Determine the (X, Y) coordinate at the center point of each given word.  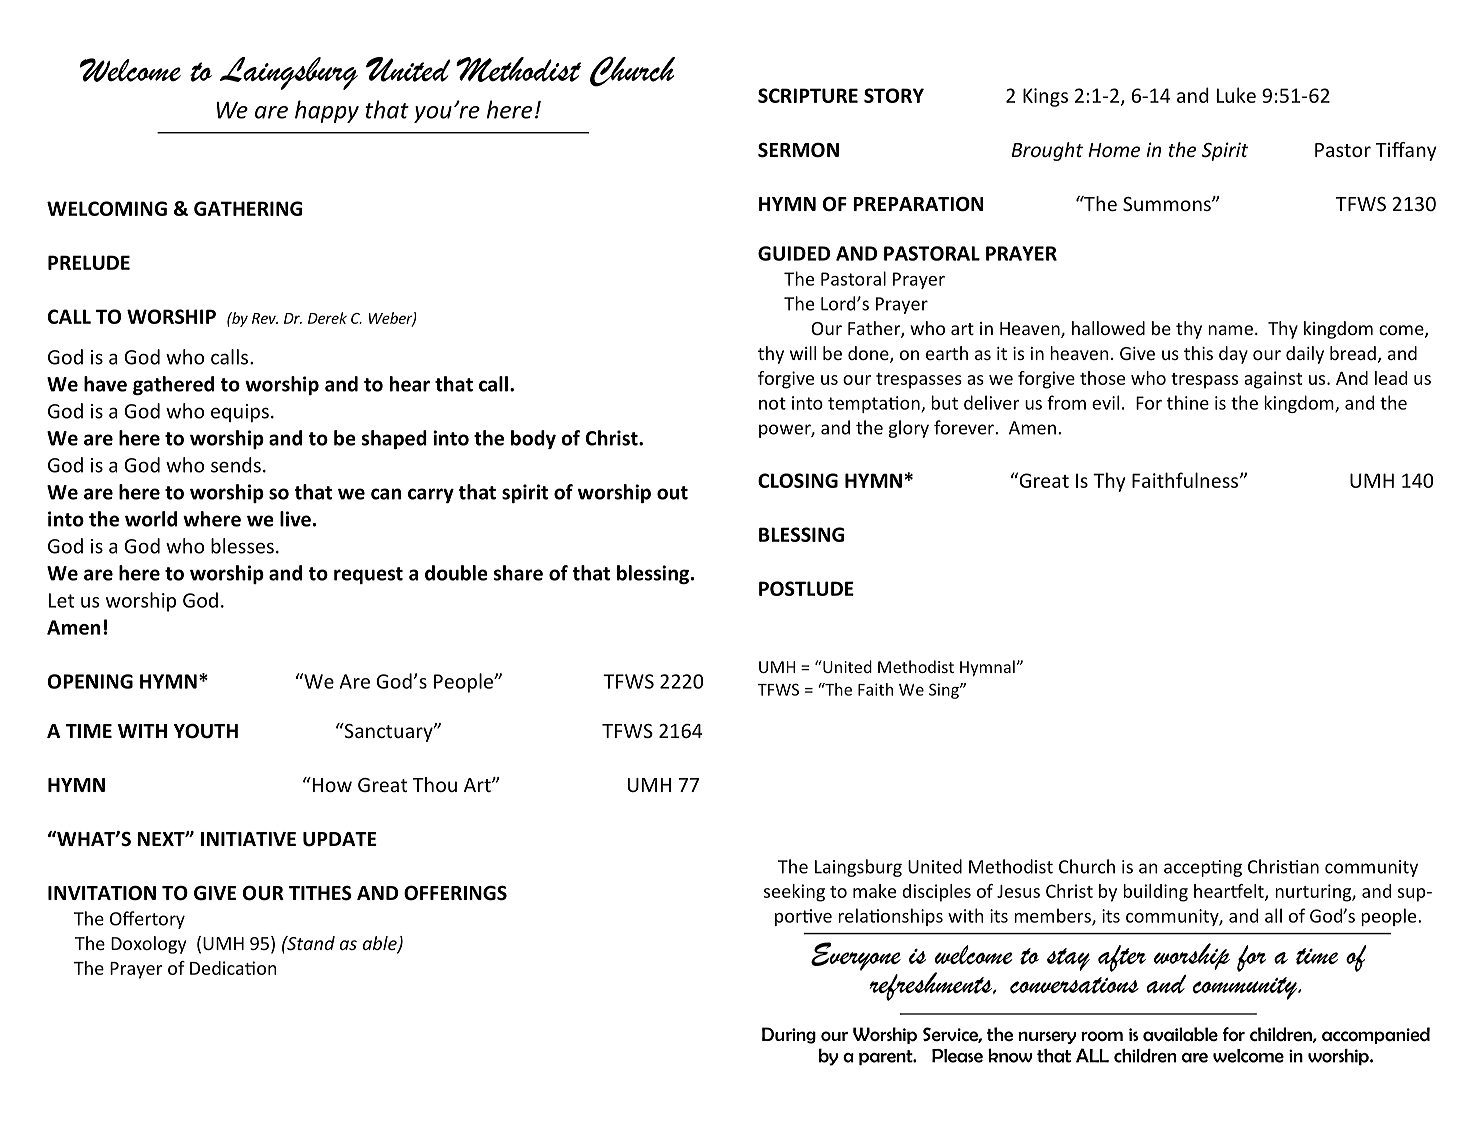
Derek (327, 318)
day (1233, 355)
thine (1188, 402)
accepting (1203, 868)
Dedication (233, 968)
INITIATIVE (248, 839)
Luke (1236, 95)
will (803, 353)
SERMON (798, 150)
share (518, 573)
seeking (794, 893)
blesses (242, 546)
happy (327, 111)
